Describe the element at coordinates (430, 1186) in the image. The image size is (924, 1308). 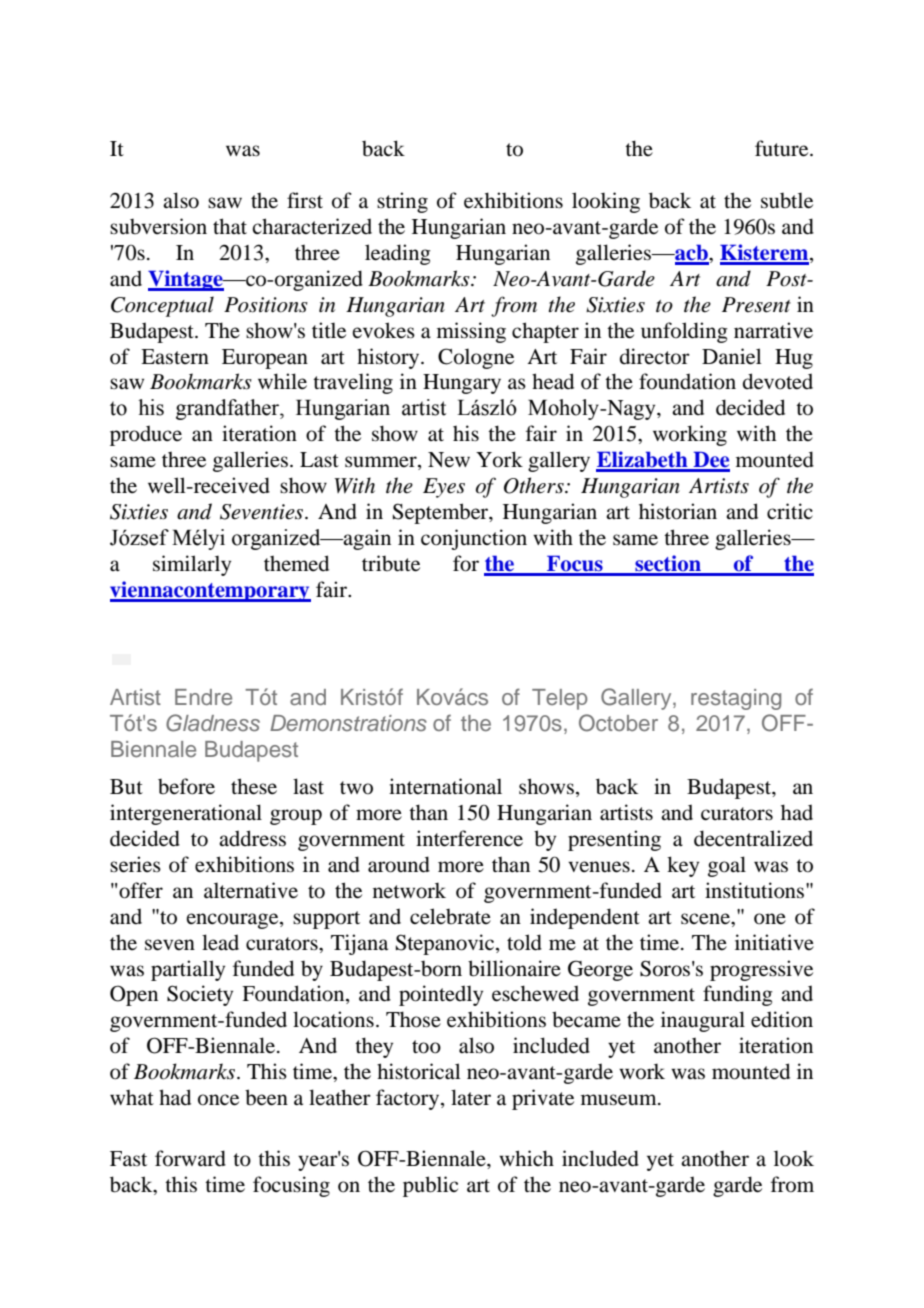
I see `public` at that location.
